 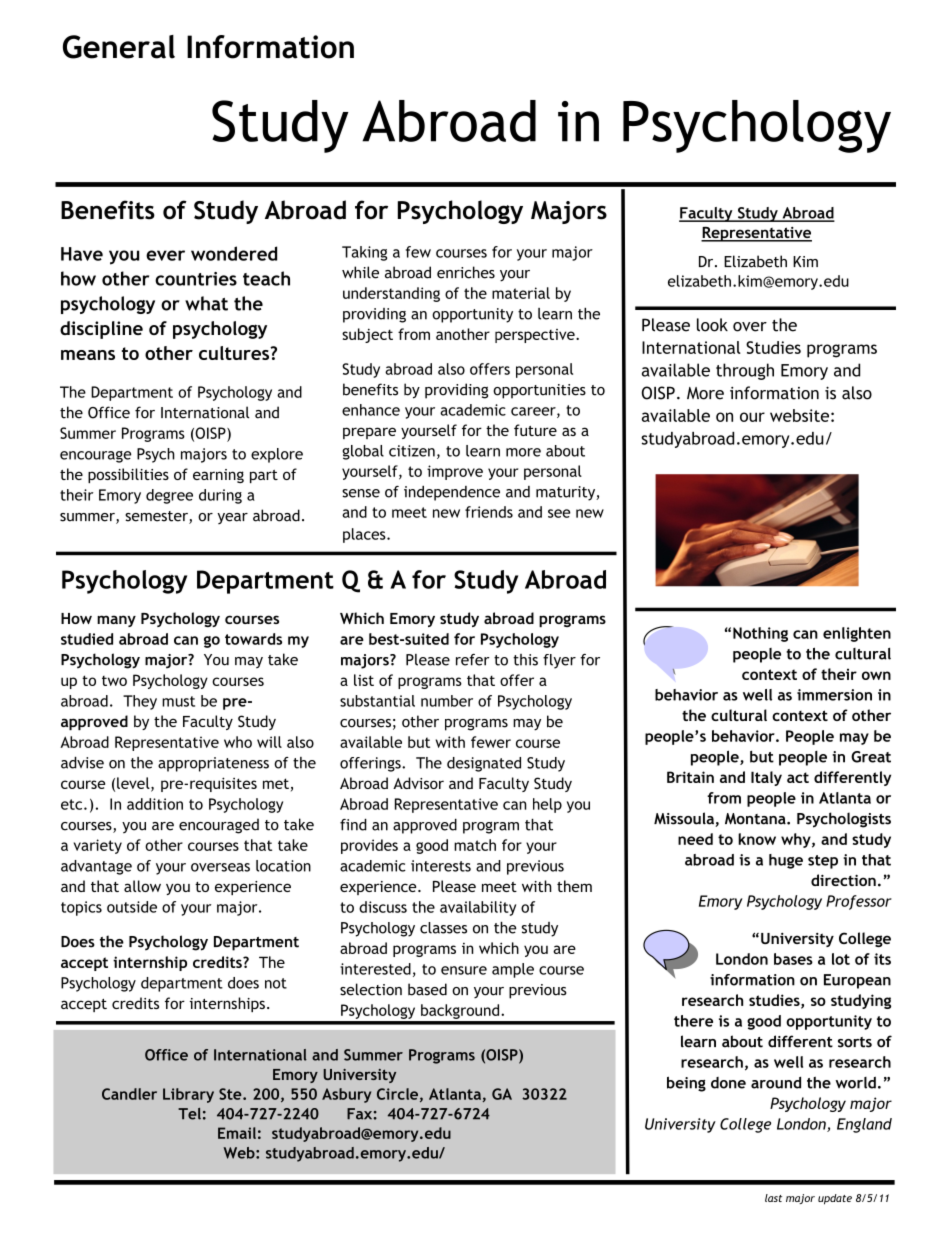 What do you see at coordinates (473, 660) in the screenshot?
I see `refer` at bounding box center [473, 660].
